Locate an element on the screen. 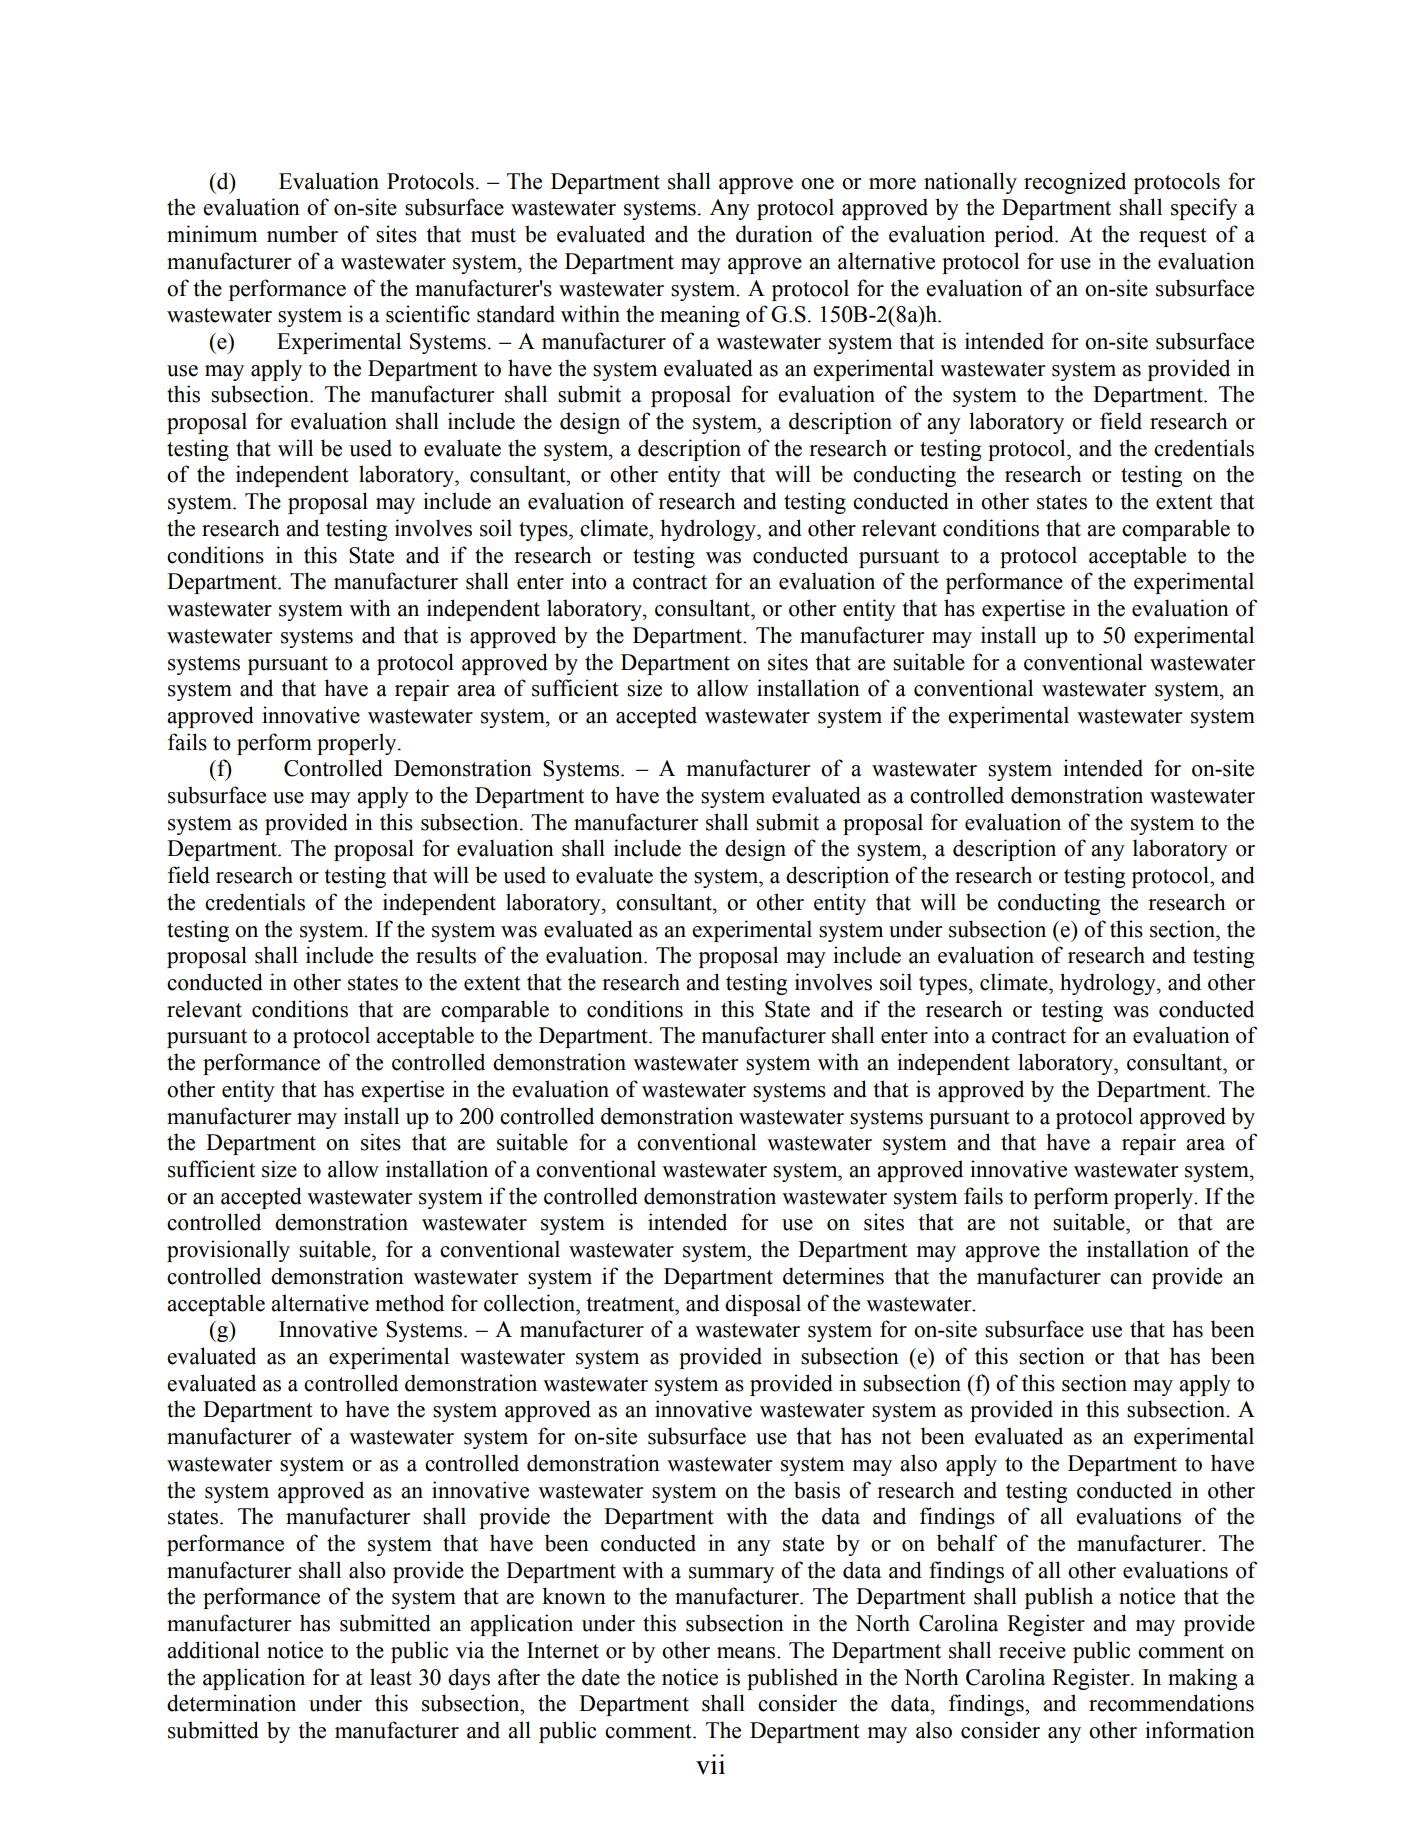 The width and height of the screenshot is (1422, 1840). least is located at coordinates (391, 1677).
